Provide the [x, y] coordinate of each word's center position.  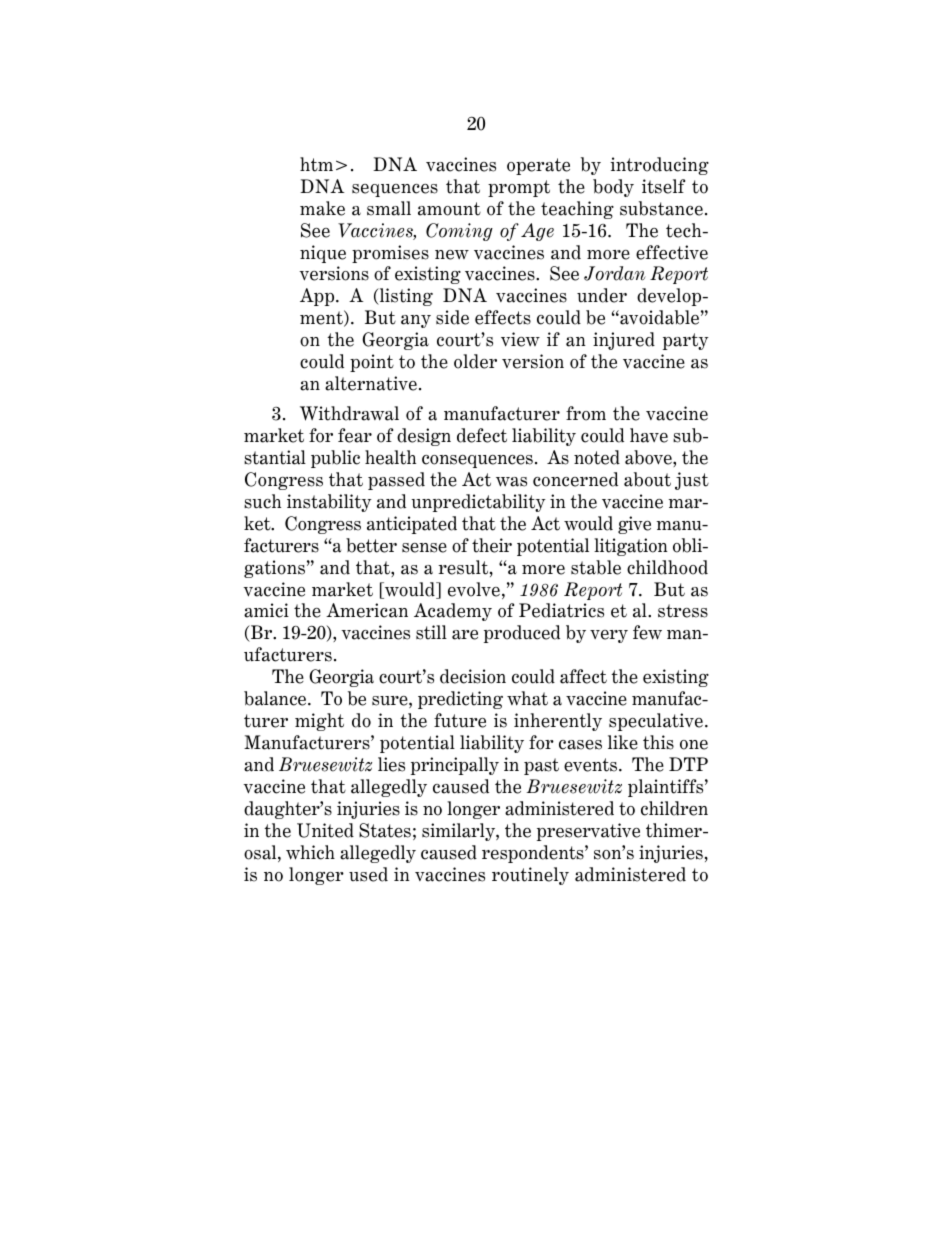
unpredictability [478, 503]
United [325, 830]
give [634, 525]
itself [663, 186]
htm [316, 164]
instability [329, 503]
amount [449, 209]
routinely [530, 876]
